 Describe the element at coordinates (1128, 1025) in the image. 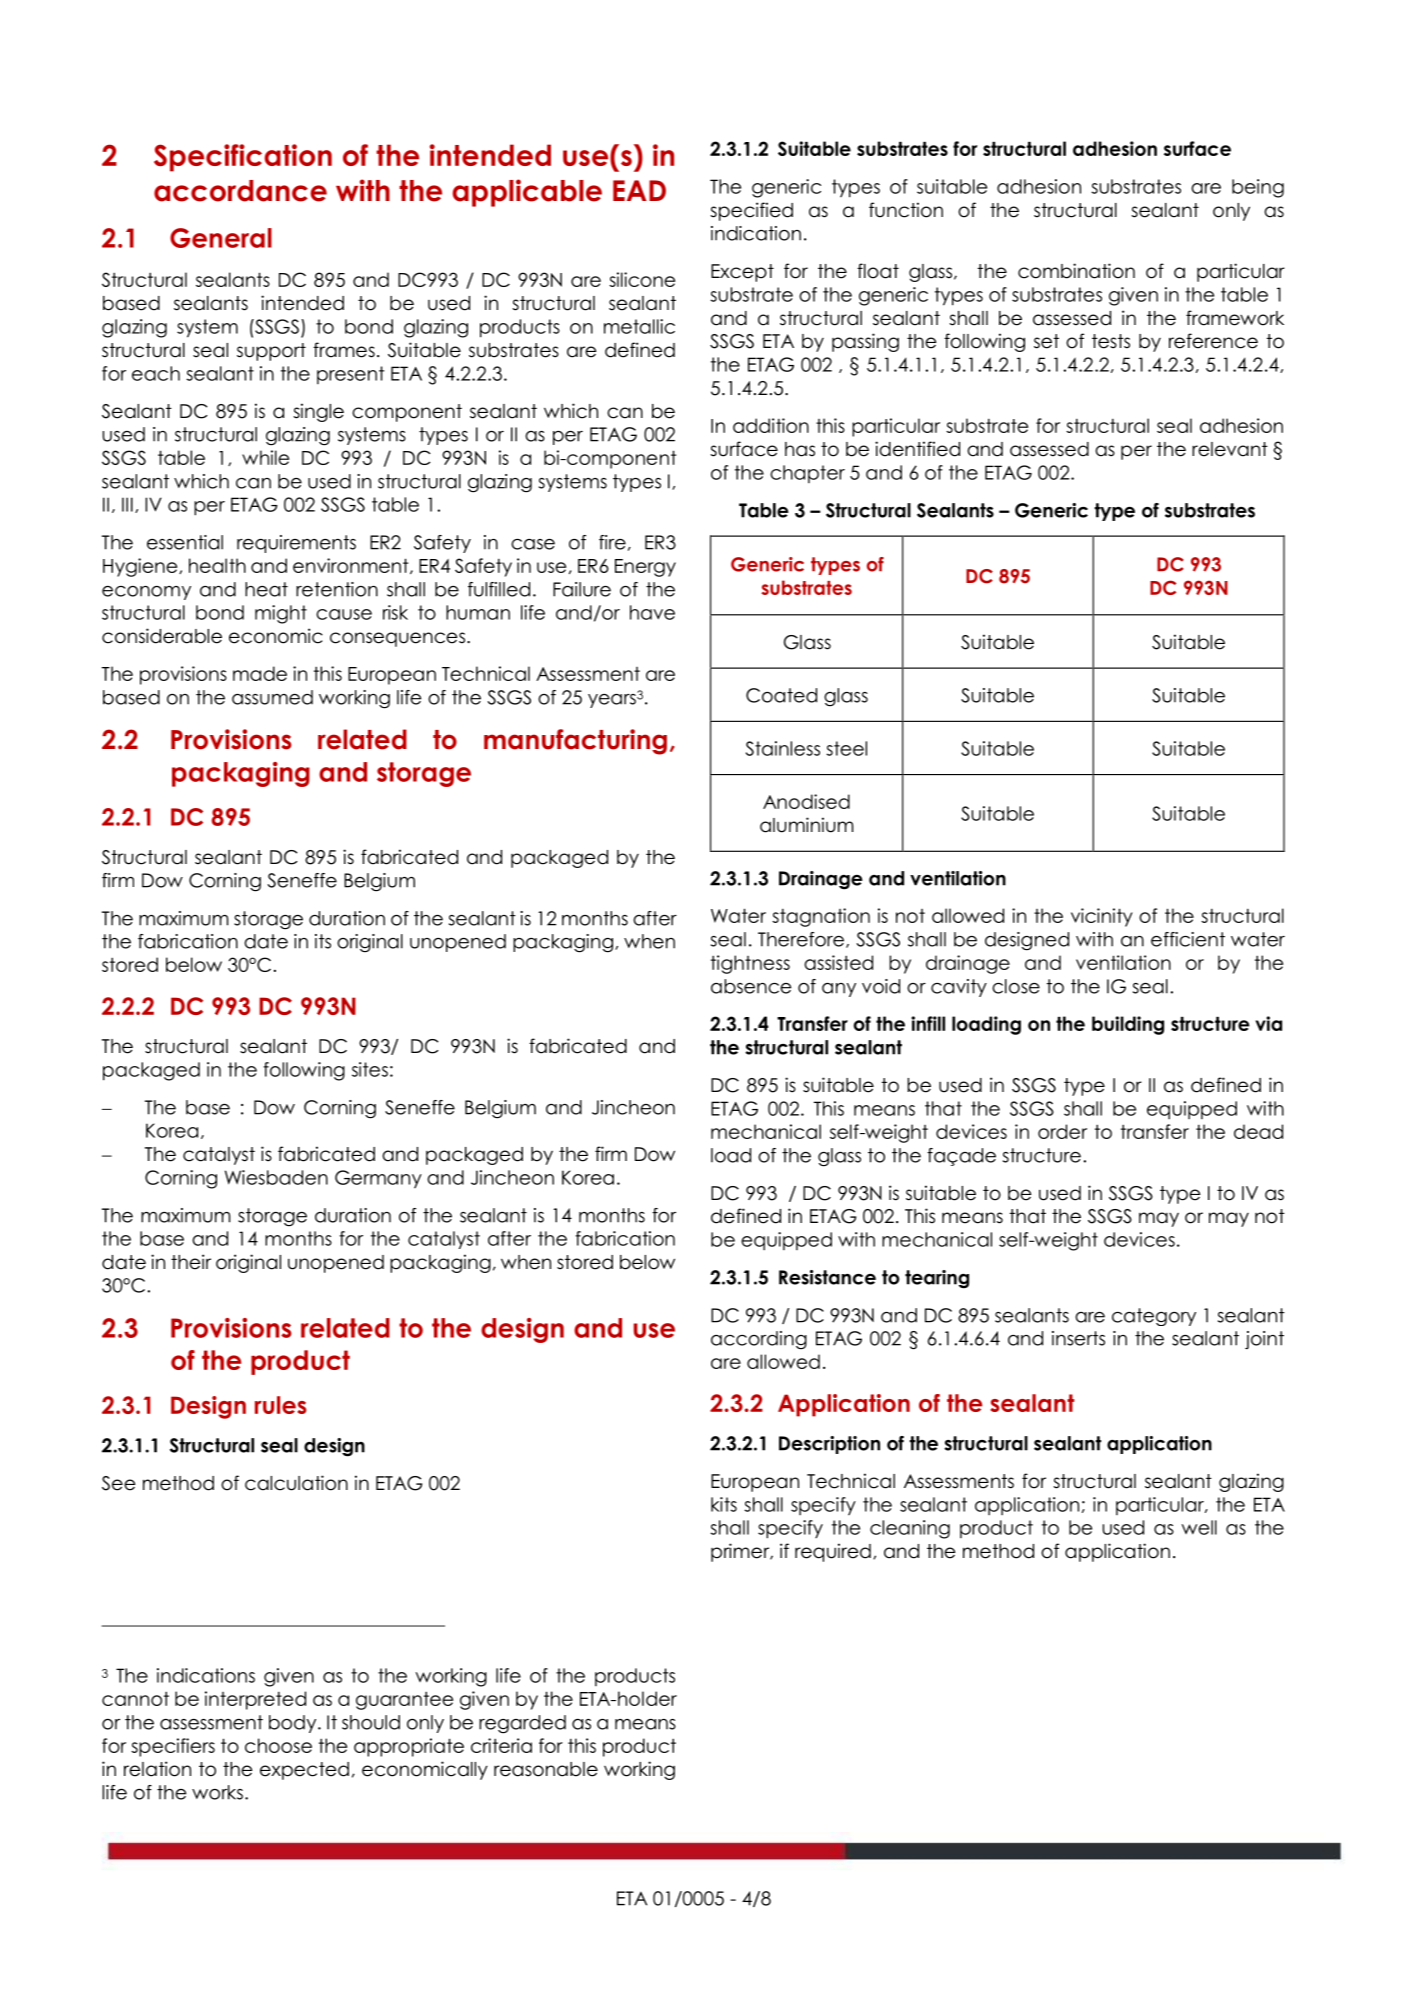

I see `building` at that location.
